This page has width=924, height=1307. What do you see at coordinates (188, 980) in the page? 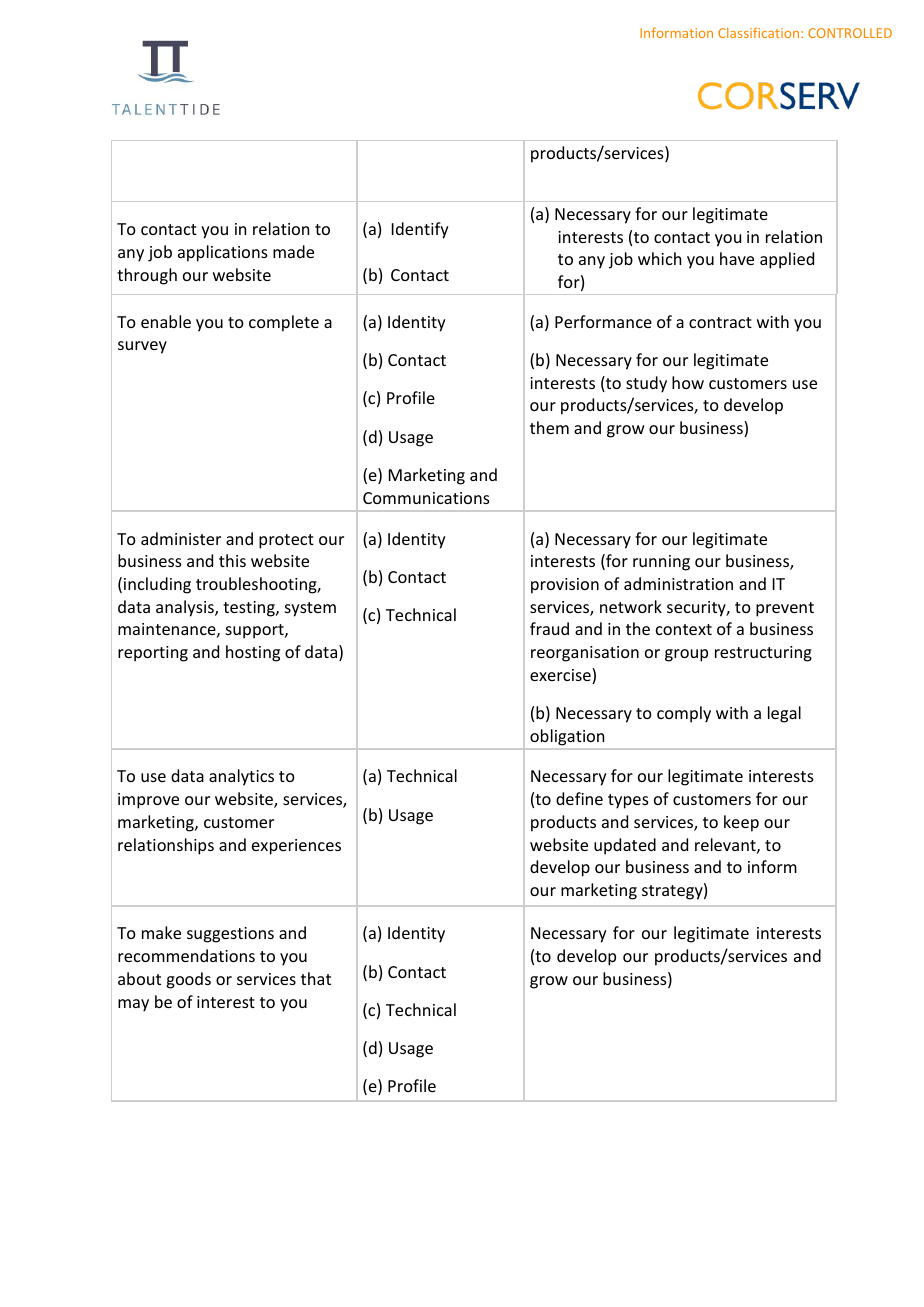
I see `goods` at bounding box center [188, 980].
